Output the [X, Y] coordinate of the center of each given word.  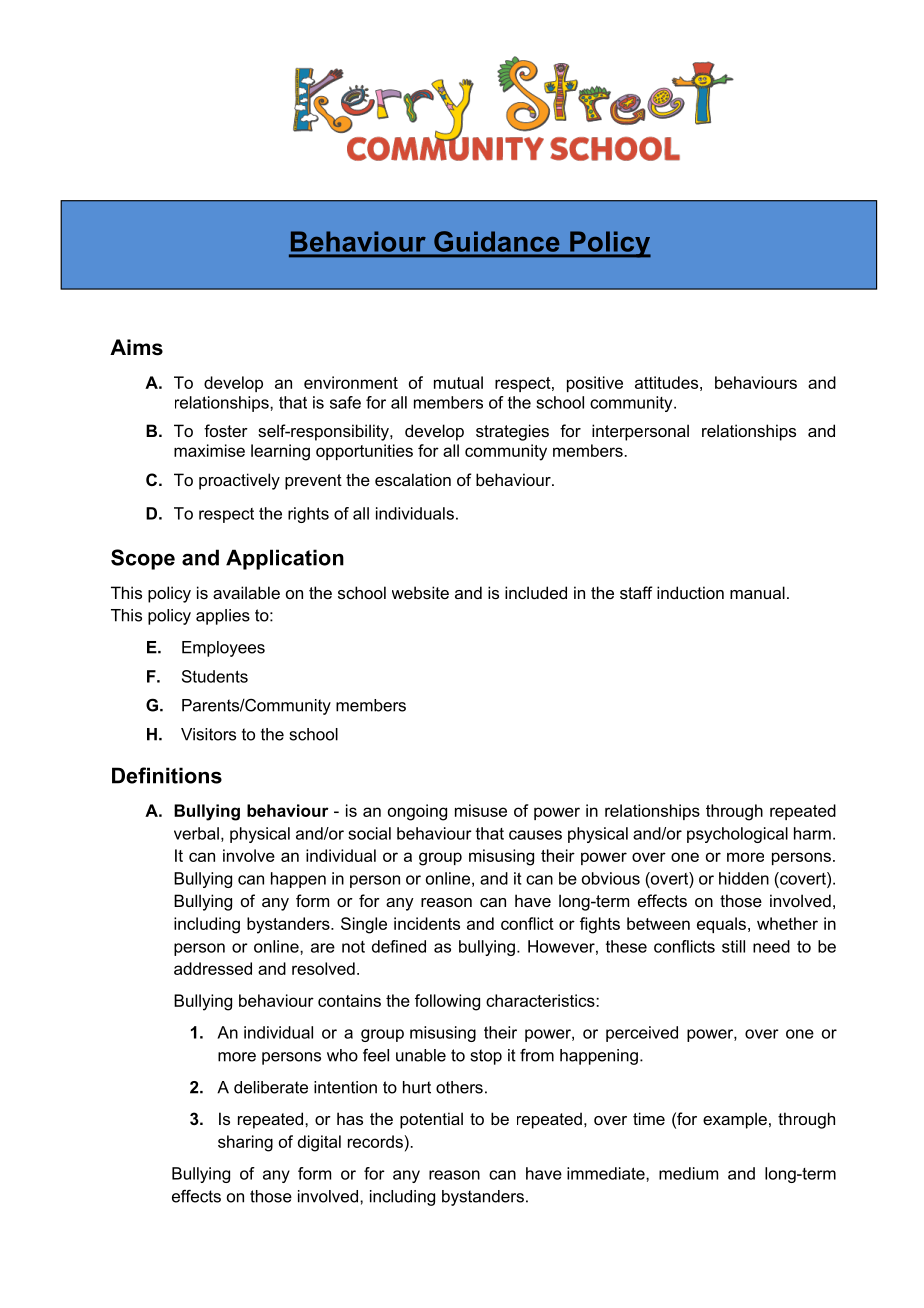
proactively [239, 481]
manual [757, 592]
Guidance [496, 241]
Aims [136, 347]
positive [595, 384]
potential [431, 1120]
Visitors [208, 734]
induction [690, 592]
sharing [245, 1143]
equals [721, 925]
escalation [413, 479]
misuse [481, 810]
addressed [213, 968]
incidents [427, 923]
